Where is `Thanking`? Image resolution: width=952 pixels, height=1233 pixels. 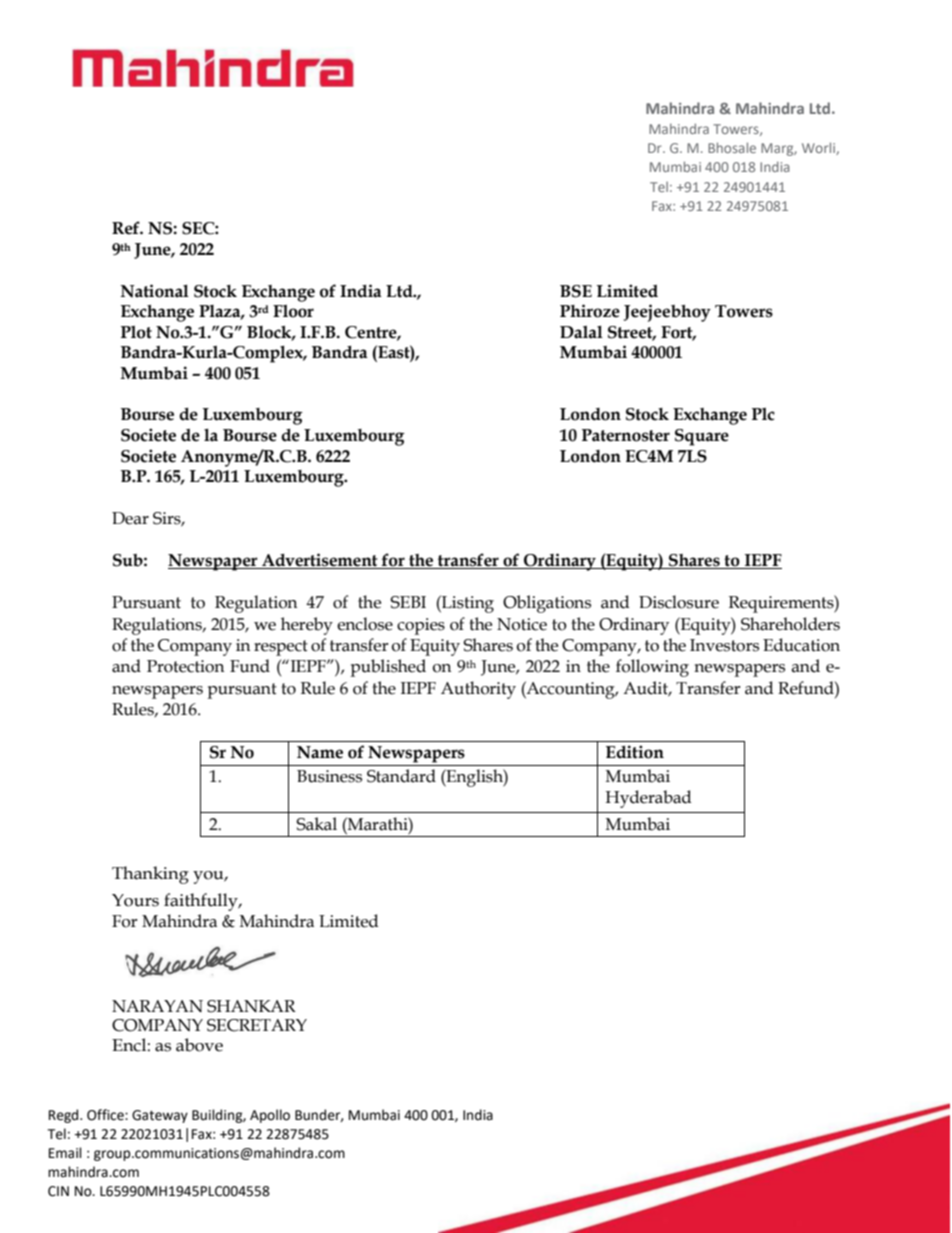
Thanking is located at coordinates (150, 875).
